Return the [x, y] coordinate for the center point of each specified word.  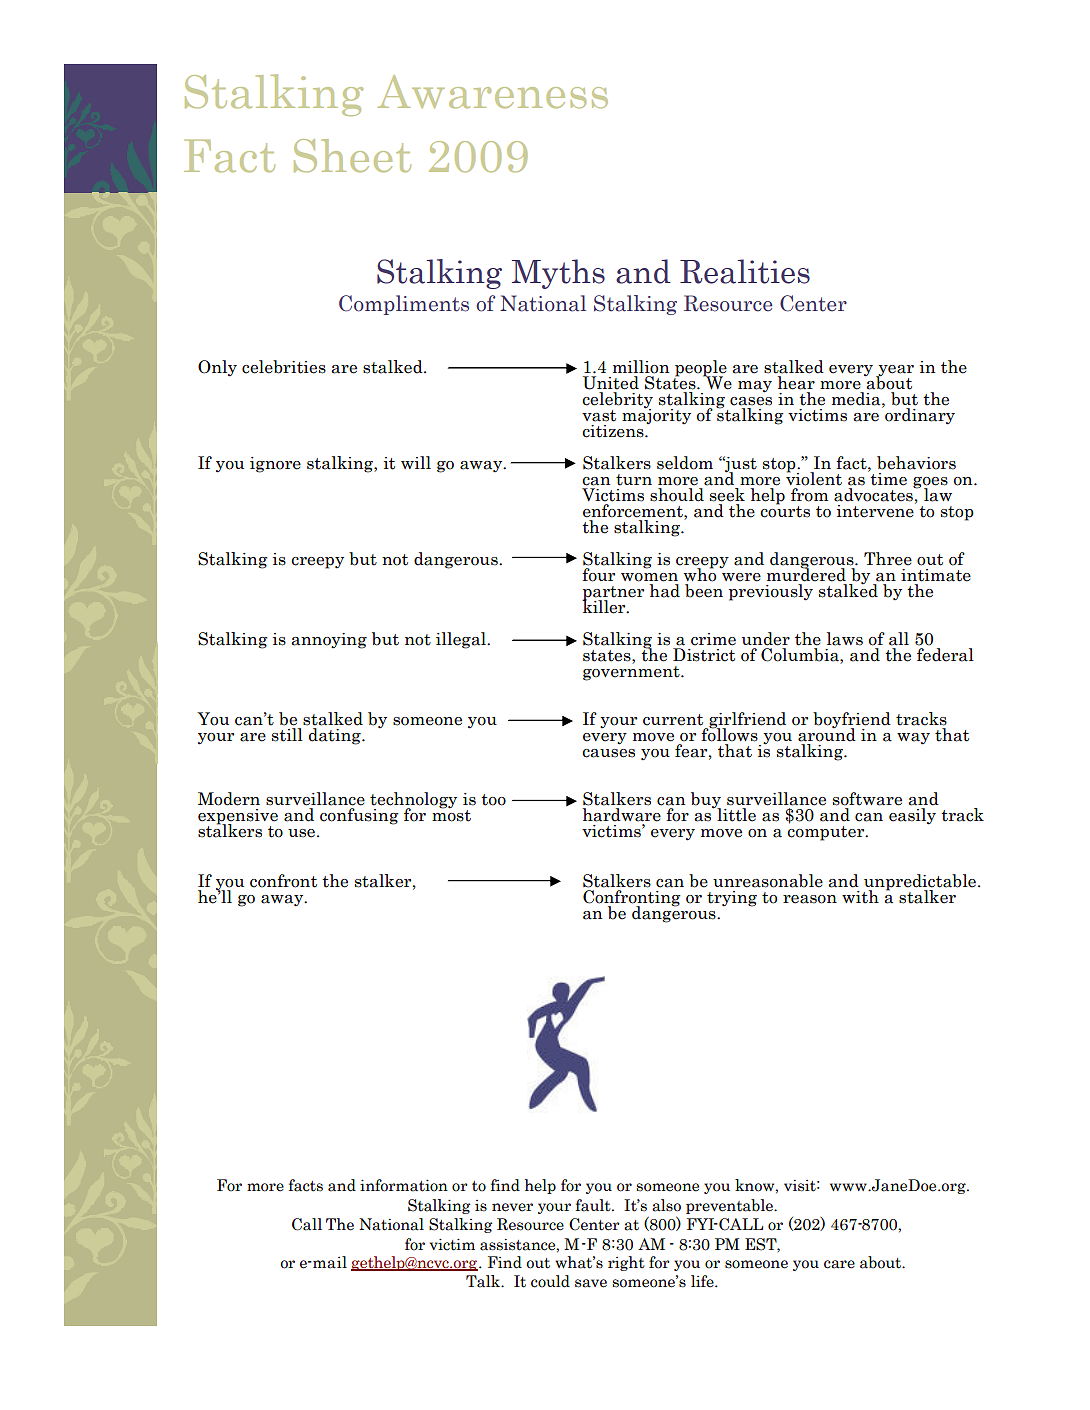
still [287, 735]
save [591, 1283]
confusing [359, 816]
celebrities [284, 367]
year [895, 371]
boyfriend [852, 721]
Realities [745, 271]
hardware [622, 815]
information [404, 1185]
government [632, 672]
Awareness [492, 92]
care [839, 1264]
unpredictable [921, 883]
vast [599, 416]
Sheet [352, 156]
